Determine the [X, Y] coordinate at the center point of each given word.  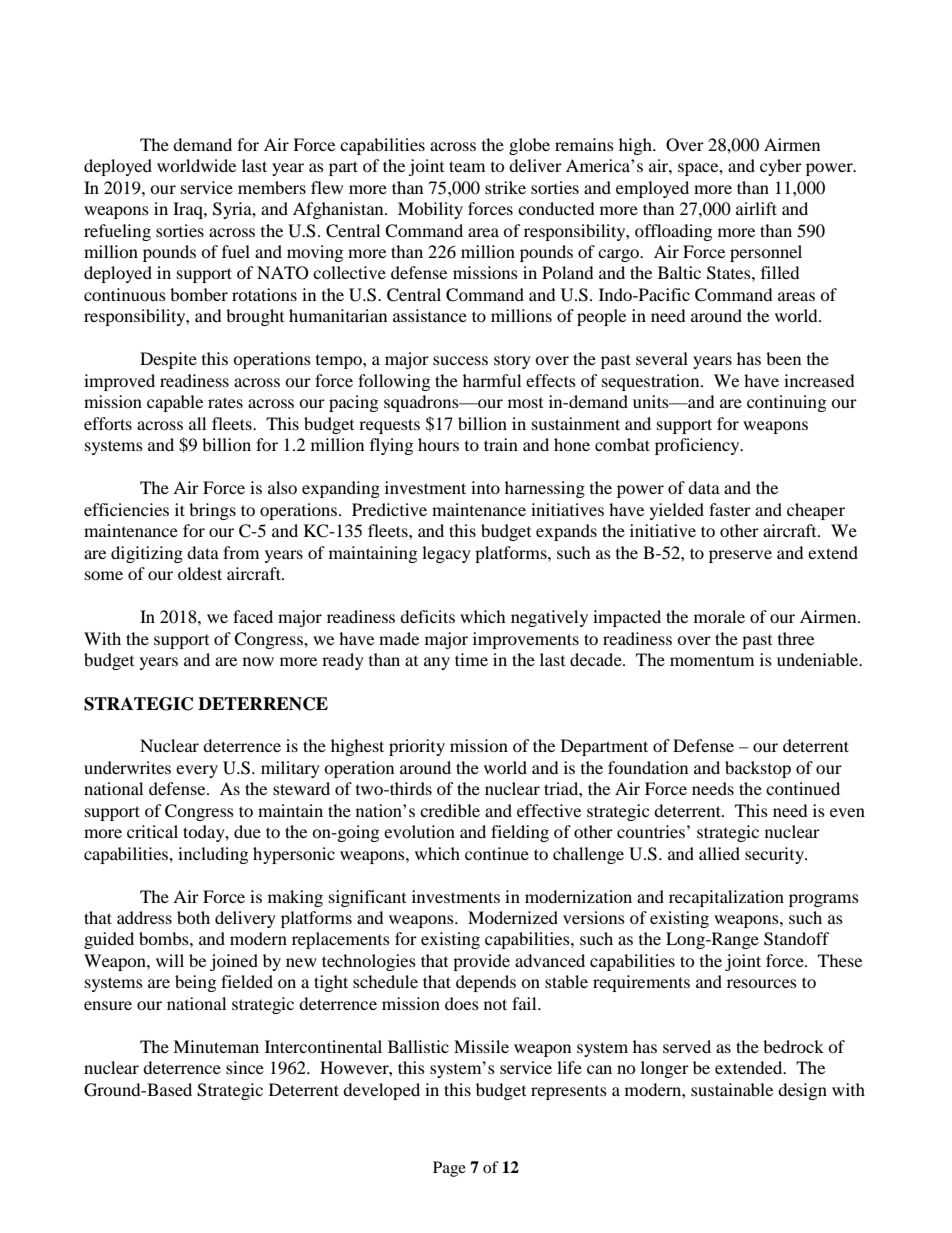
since [245, 1067]
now [258, 661]
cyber [781, 167]
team [467, 166]
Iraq [189, 210]
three [796, 638]
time [471, 659]
